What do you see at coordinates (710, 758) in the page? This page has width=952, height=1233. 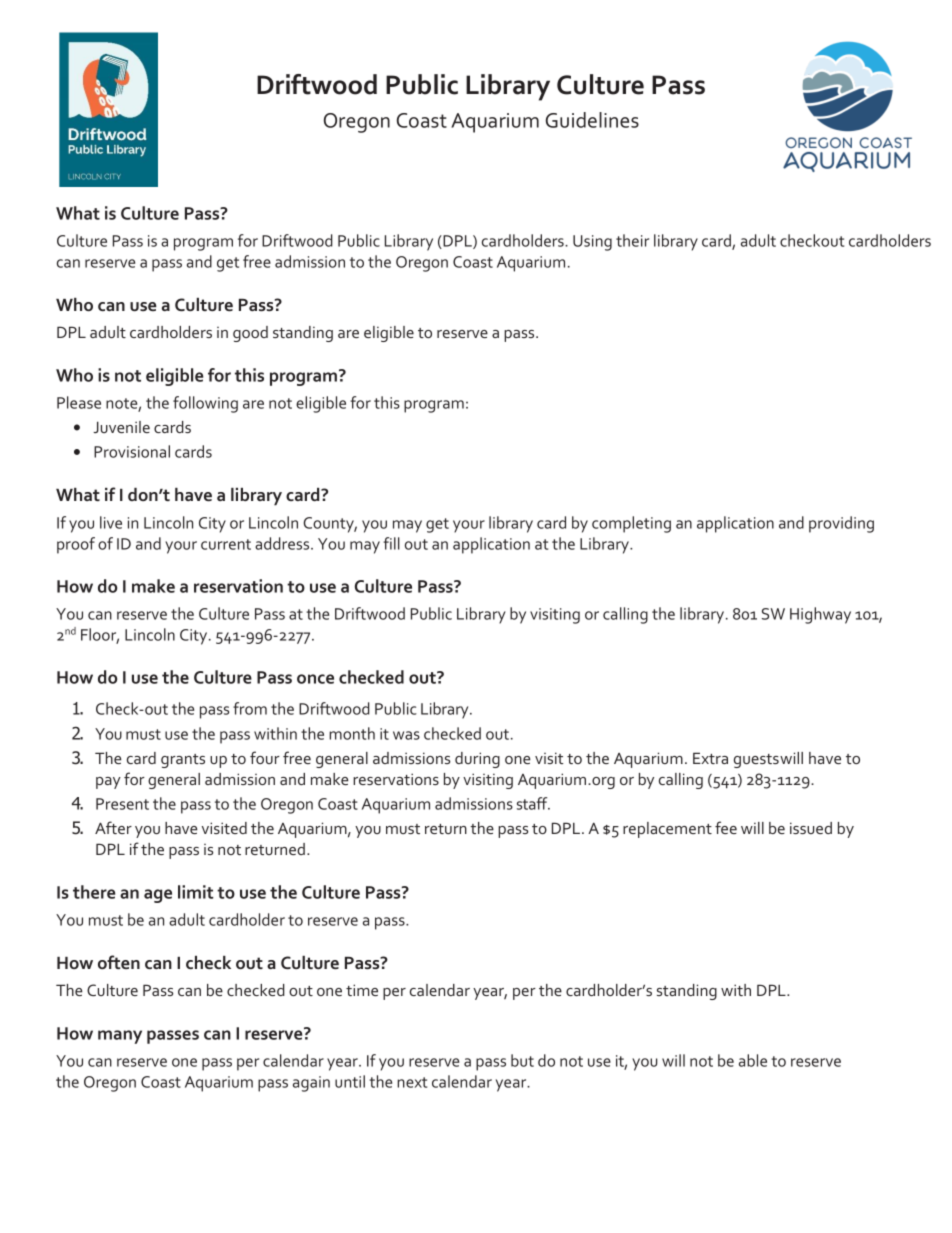 I see `Extra` at bounding box center [710, 758].
